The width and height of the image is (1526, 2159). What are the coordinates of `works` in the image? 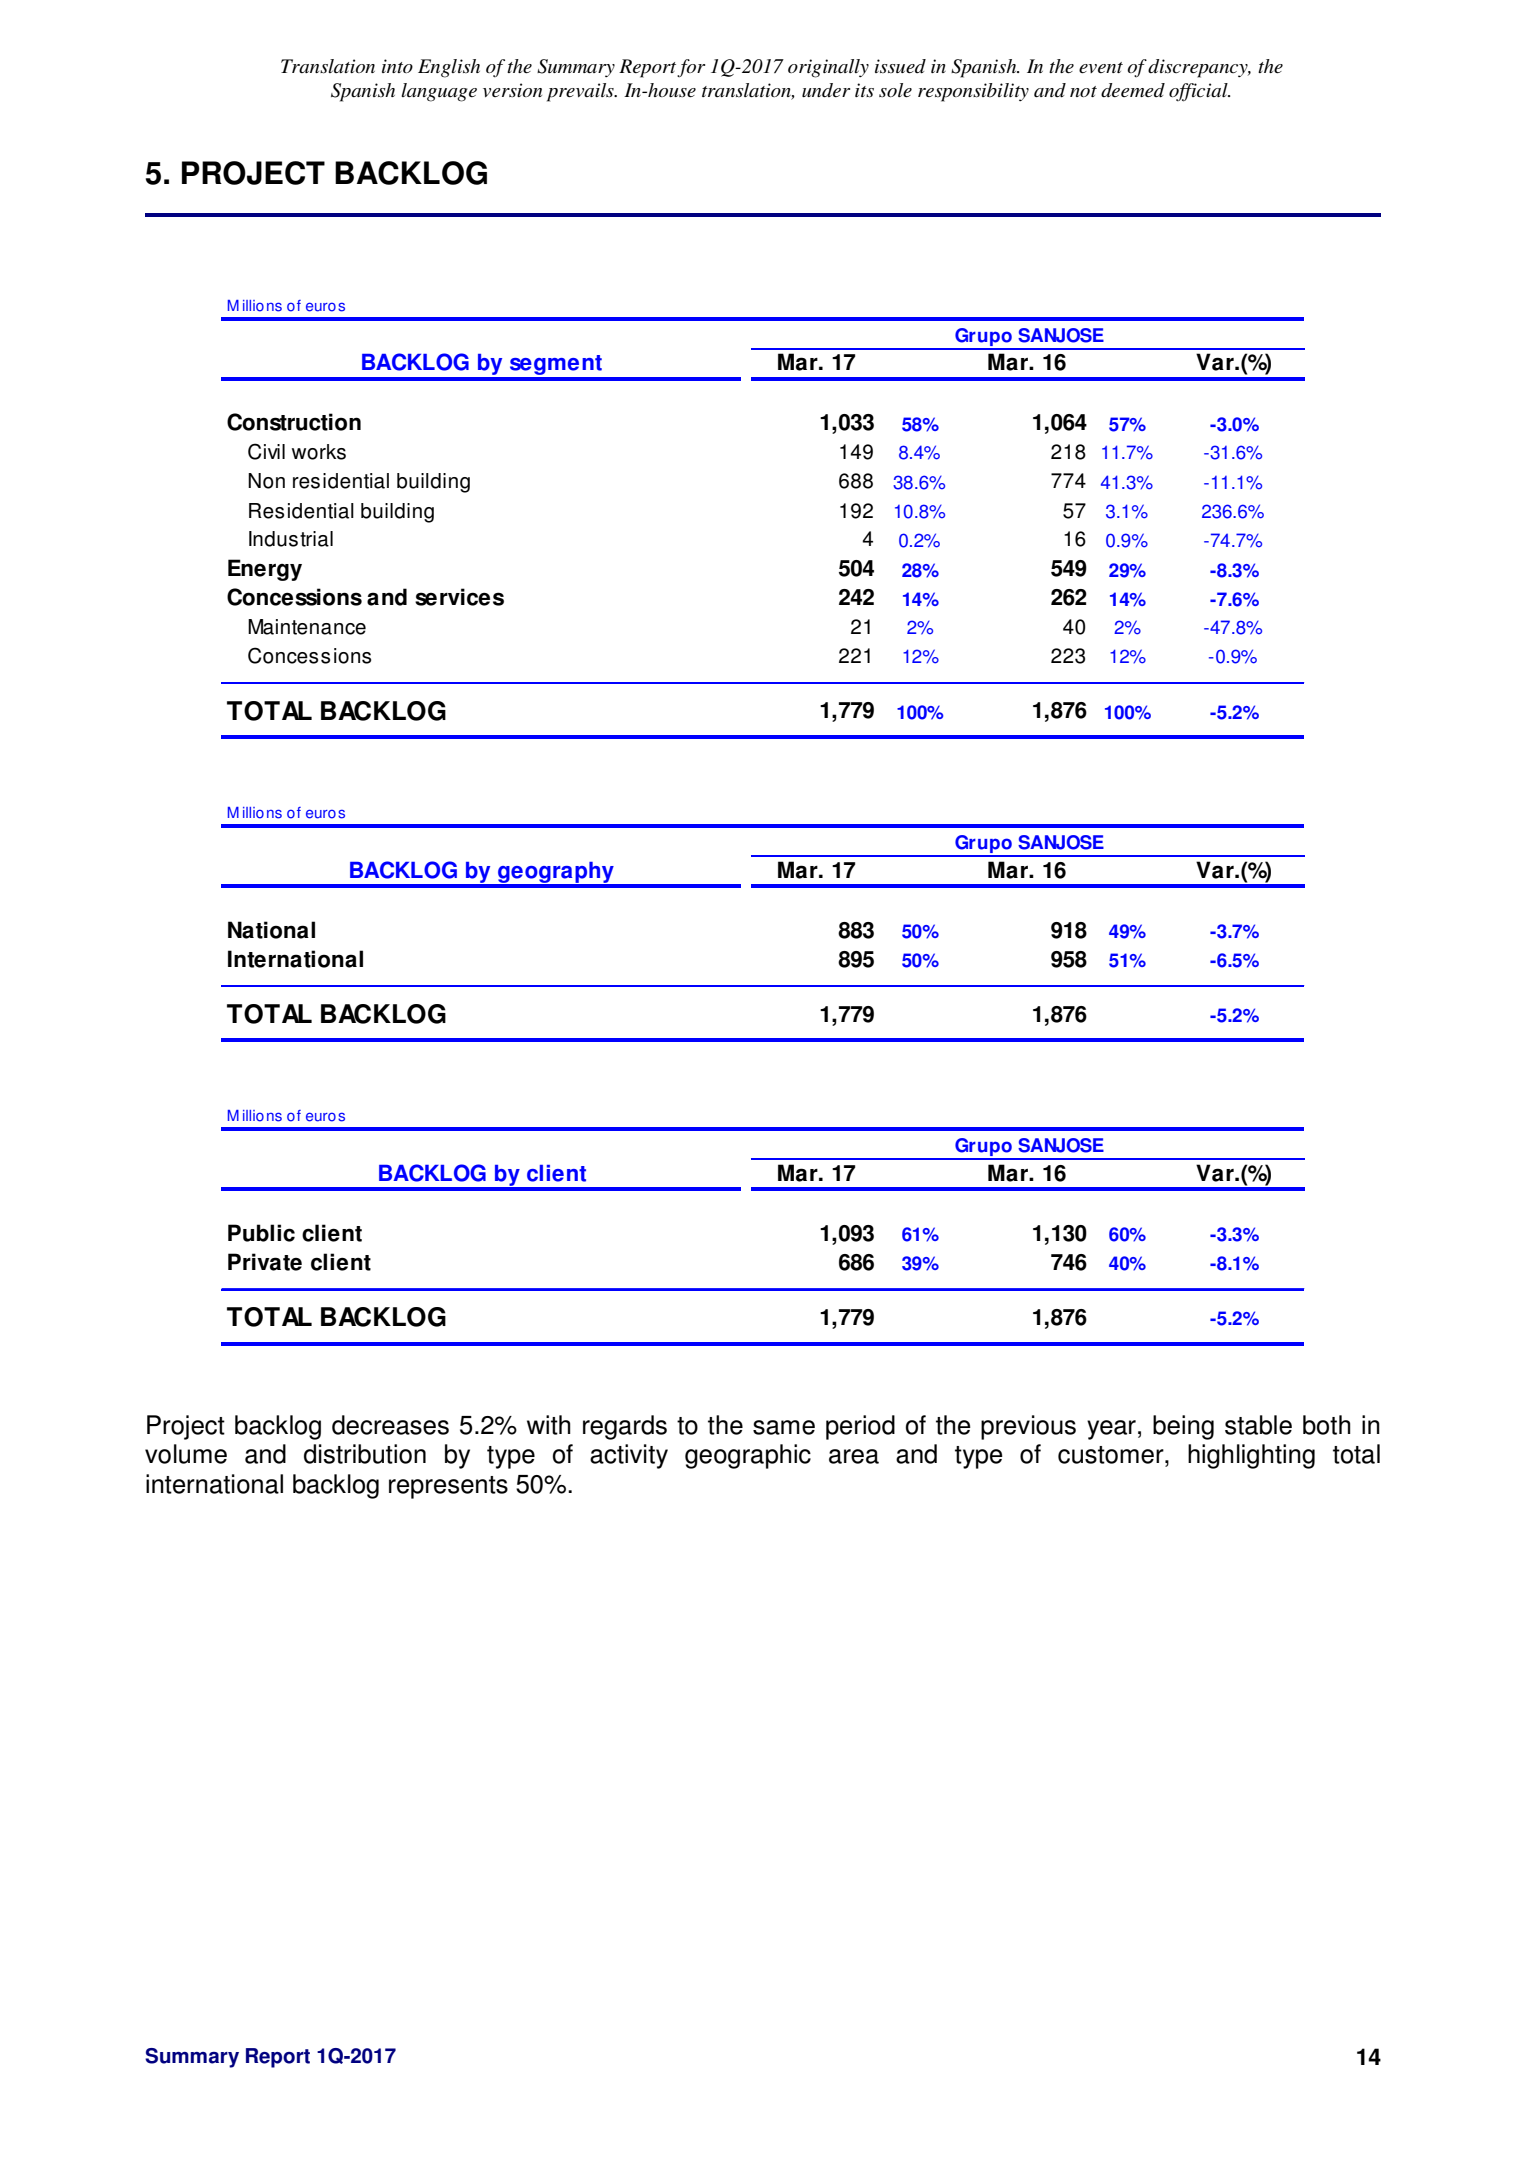 It's located at (319, 452).
